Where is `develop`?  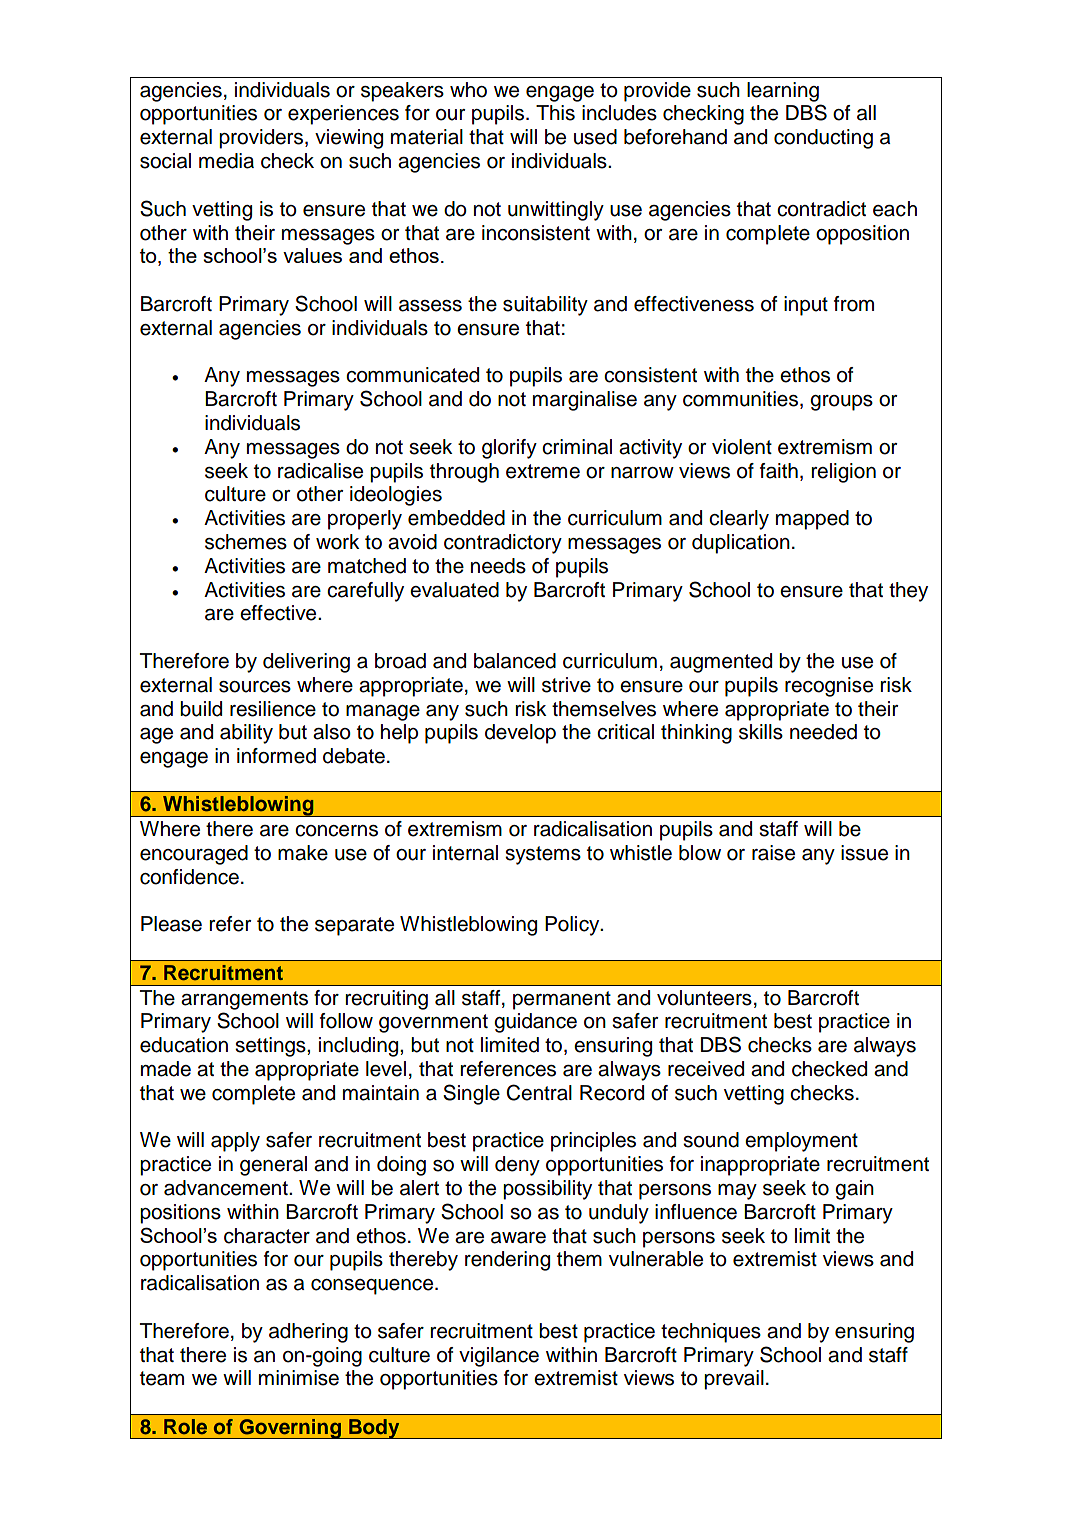
develop is located at coordinates (520, 734).
